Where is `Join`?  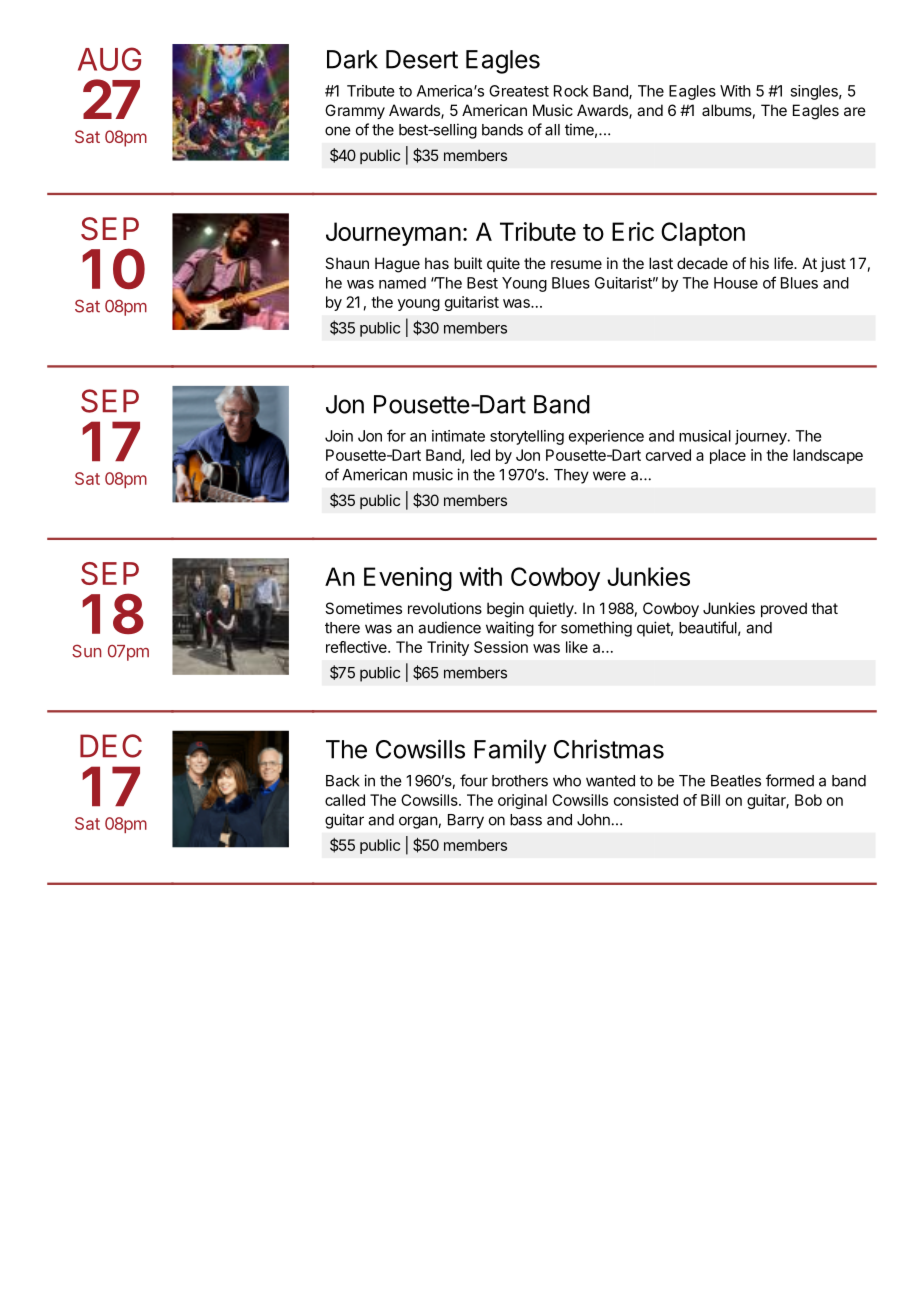 Join is located at coordinates (339, 436).
